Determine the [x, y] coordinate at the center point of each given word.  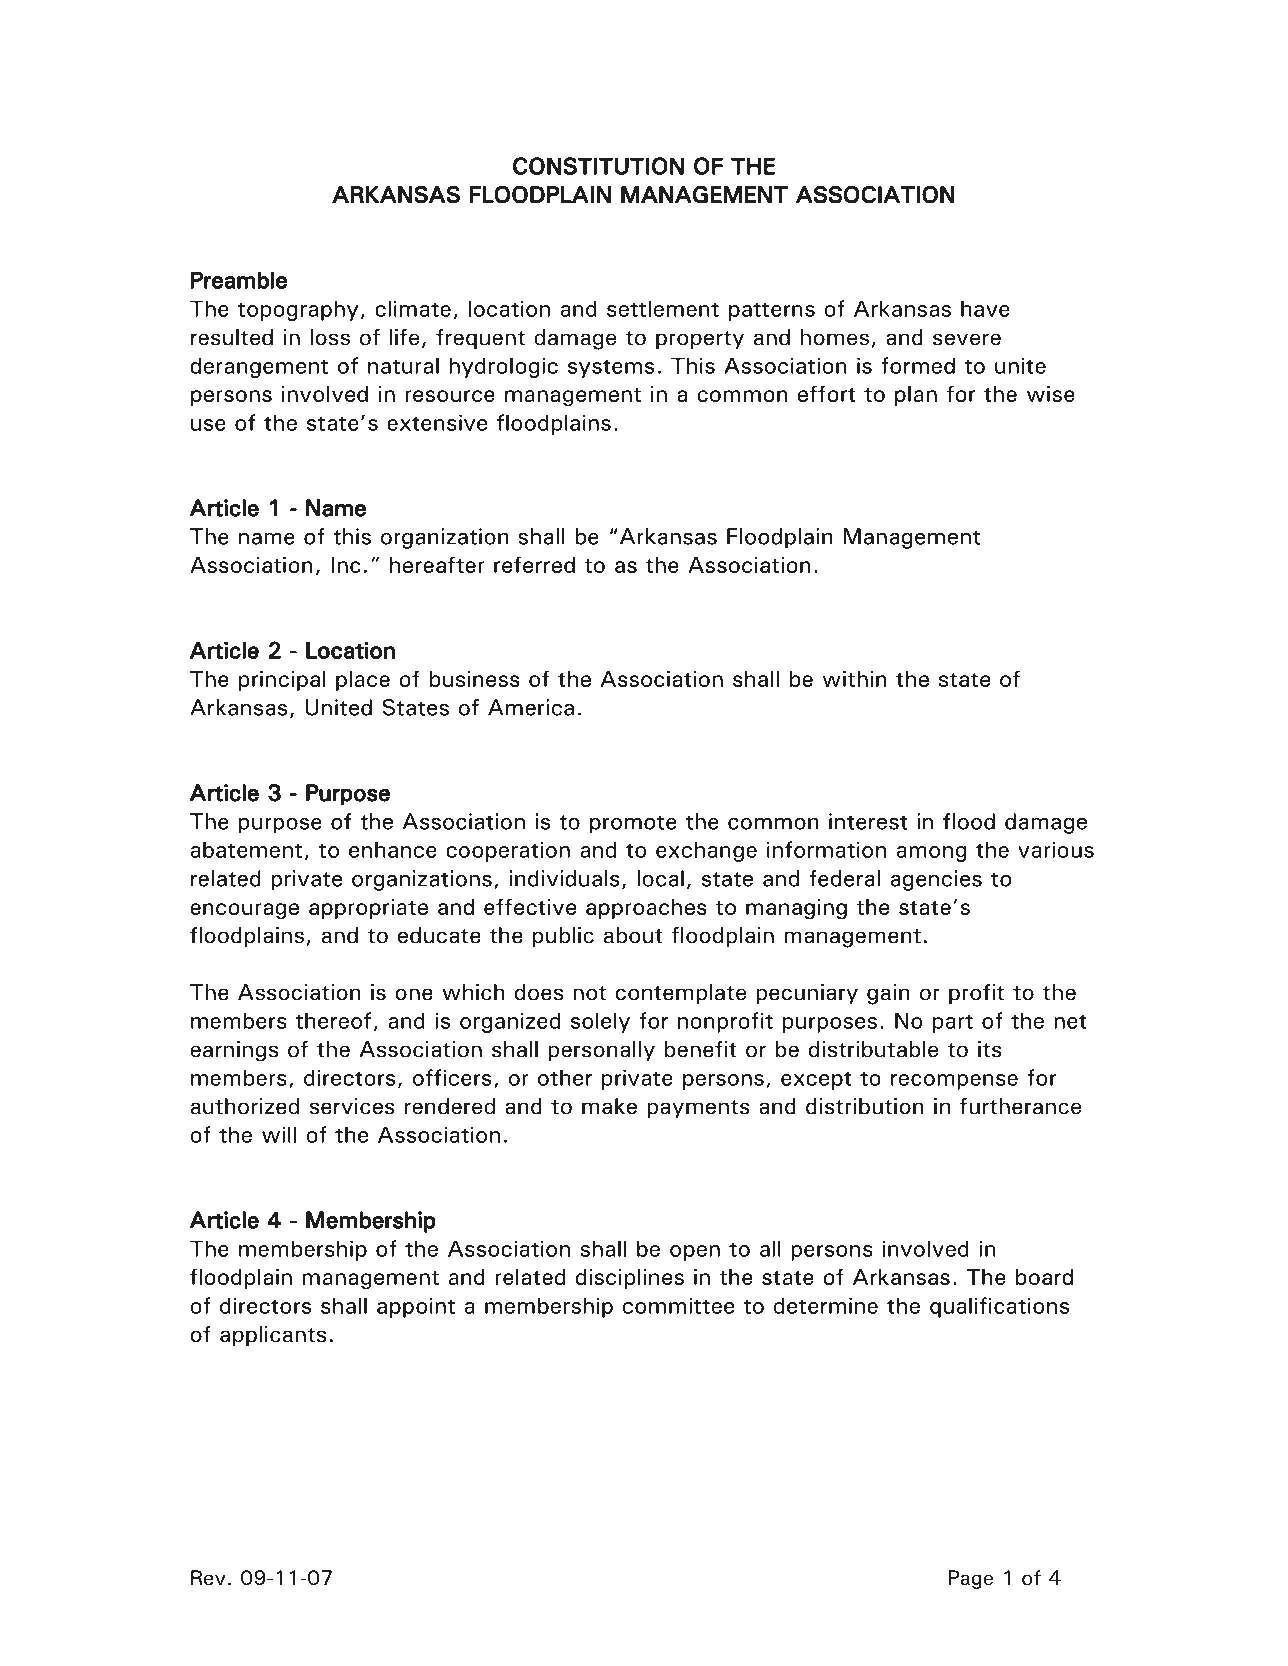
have [985, 308]
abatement [246, 849]
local [660, 878]
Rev [208, 1578]
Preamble [239, 280]
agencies [936, 880]
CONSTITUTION [598, 166]
